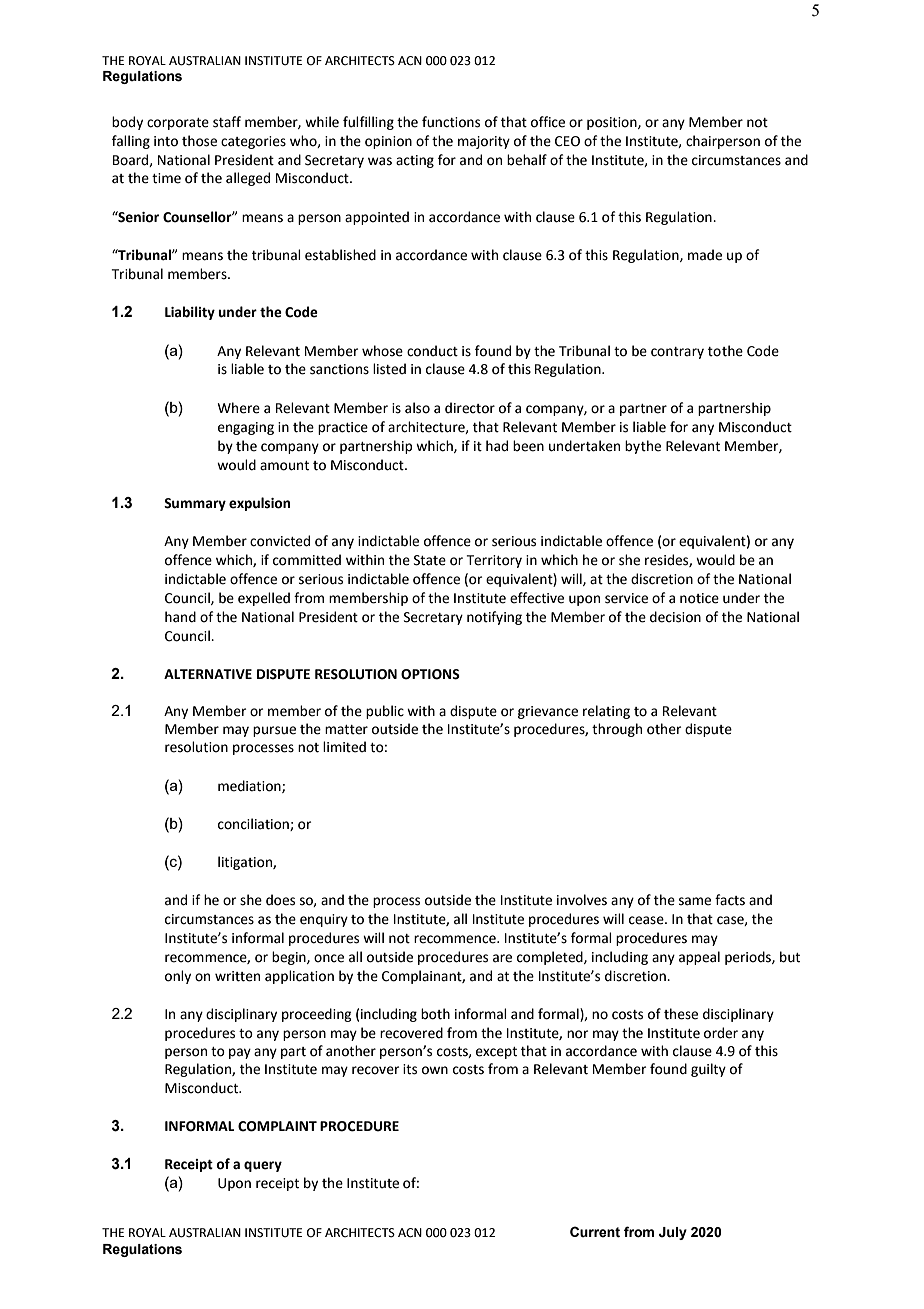  I want to click on those, so click(199, 141).
